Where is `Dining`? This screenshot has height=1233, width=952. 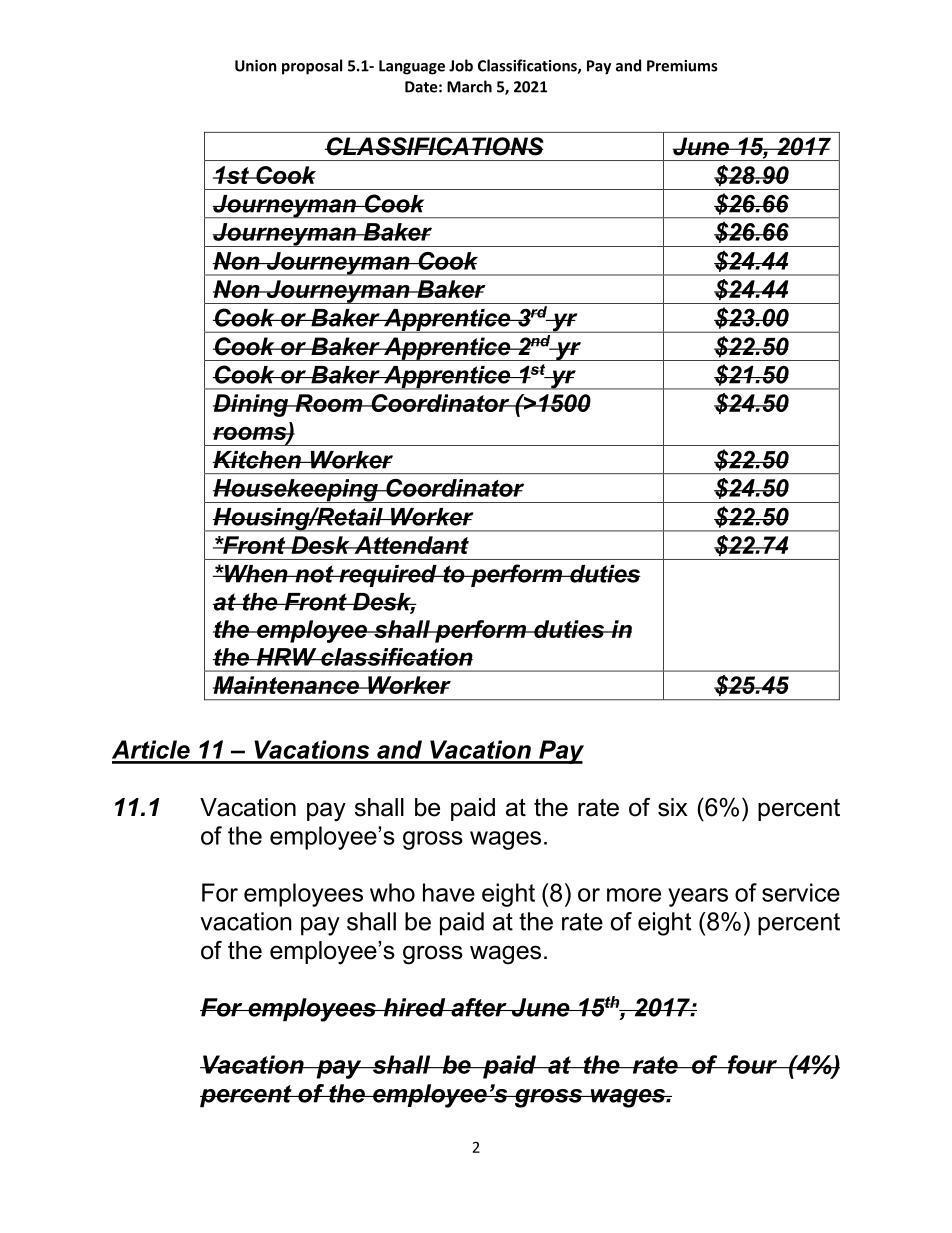
Dining is located at coordinates (252, 405).
